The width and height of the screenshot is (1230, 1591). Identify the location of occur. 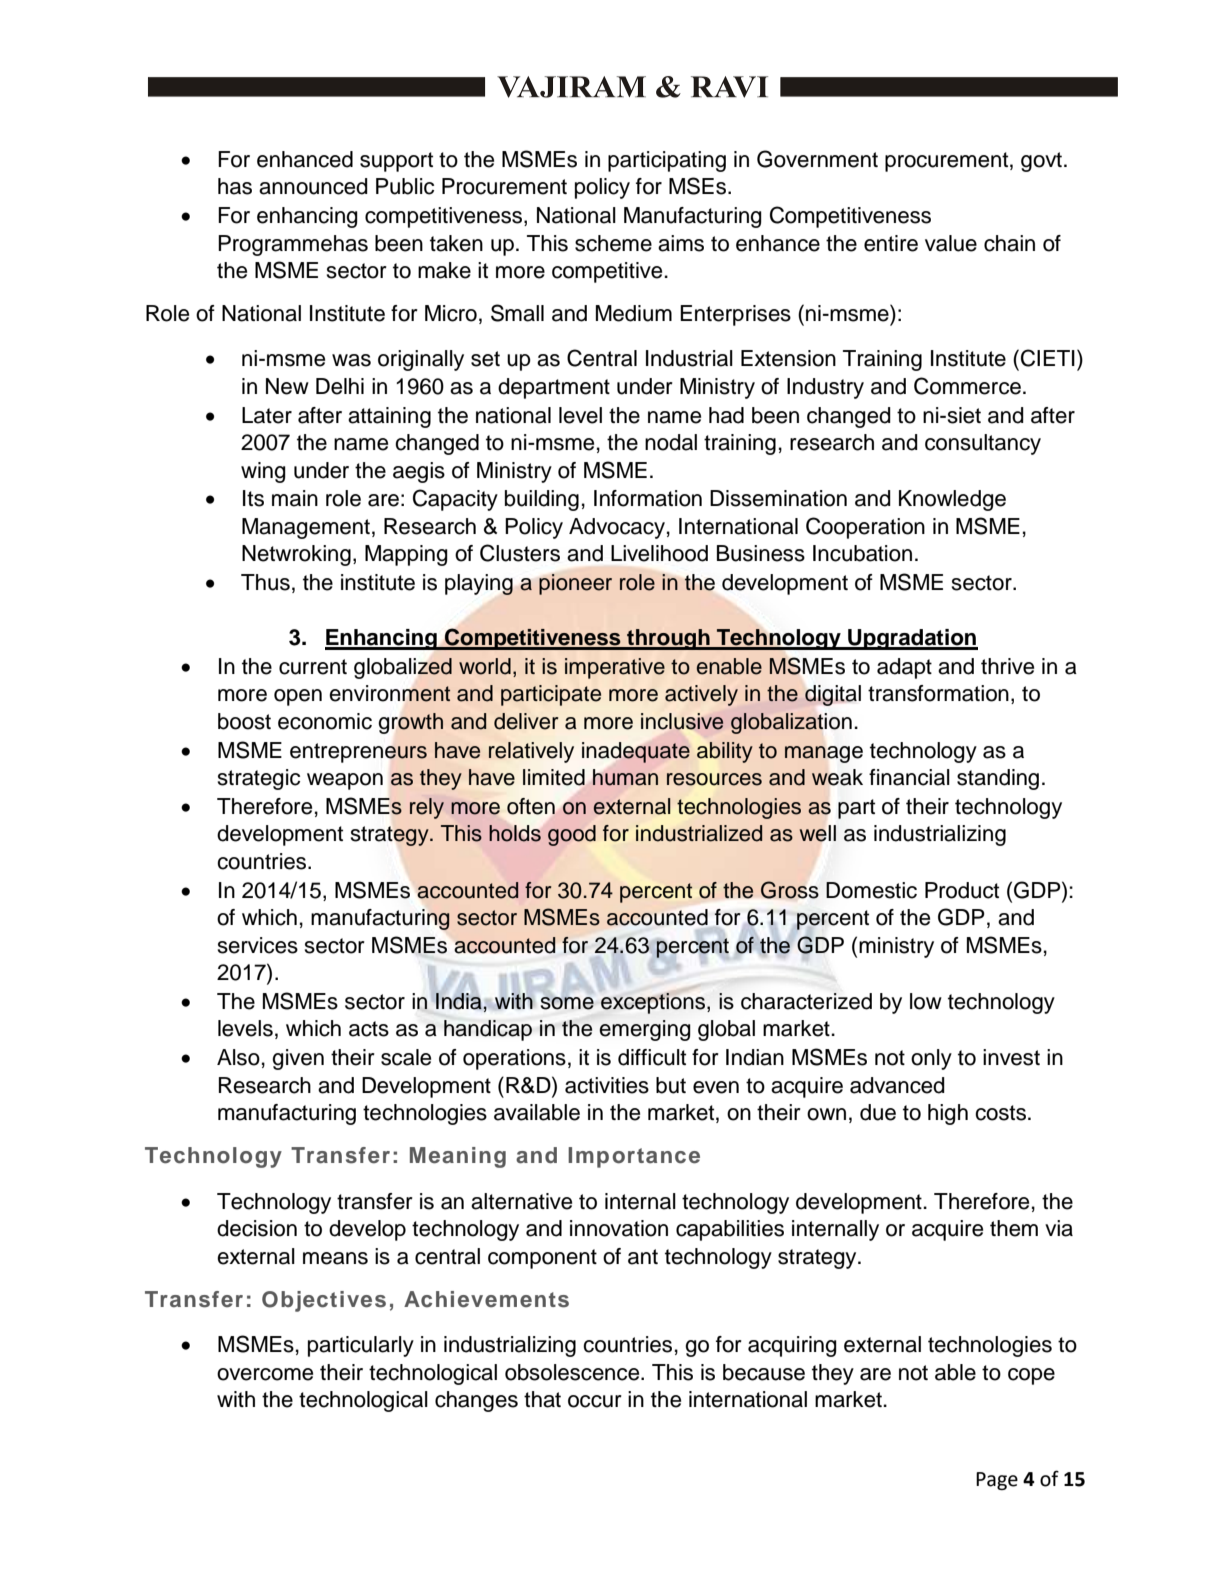
(595, 1401).
